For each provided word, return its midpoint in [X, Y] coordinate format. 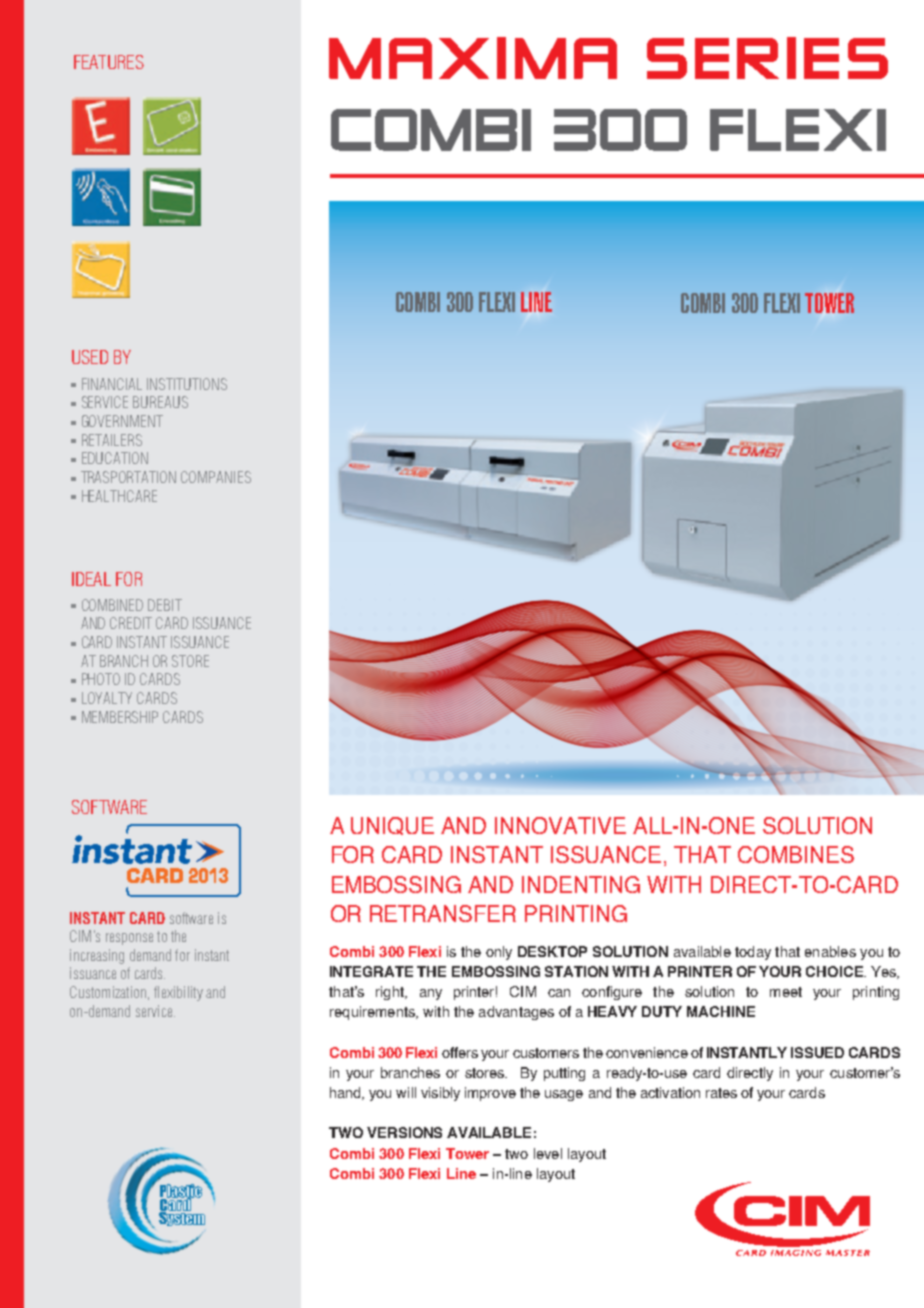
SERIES [767, 58]
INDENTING [581, 884]
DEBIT [165, 605]
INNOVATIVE [560, 825]
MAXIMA [473, 58]
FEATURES [109, 62]
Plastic [181, 1192]
